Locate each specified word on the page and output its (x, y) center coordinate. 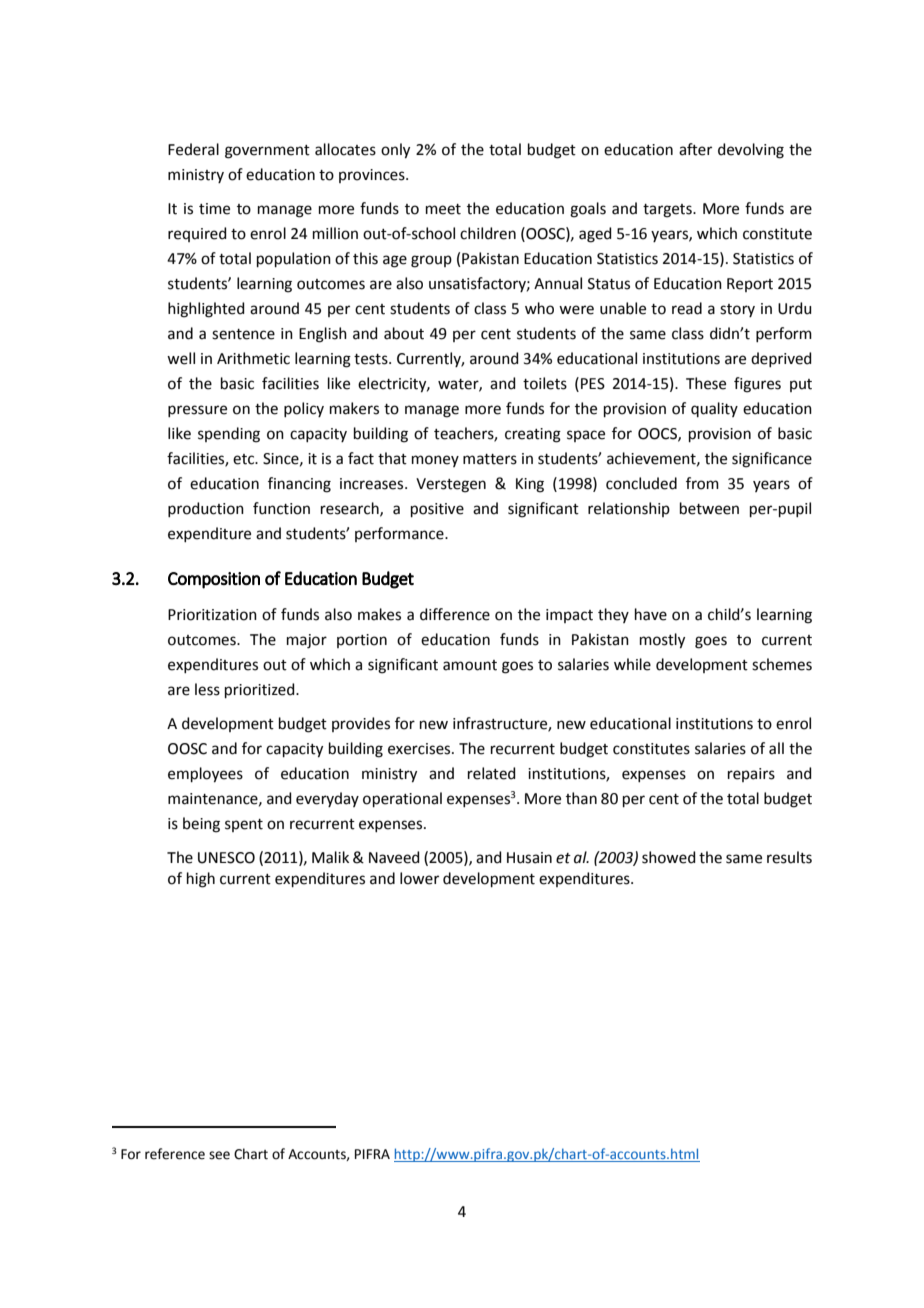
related (492, 773)
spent (244, 825)
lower (419, 878)
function (281, 508)
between (709, 508)
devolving (751, 151)
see (219, 1155)
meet (443, 209)
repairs (751, 775)
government (267, 152)
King (530, 485)
